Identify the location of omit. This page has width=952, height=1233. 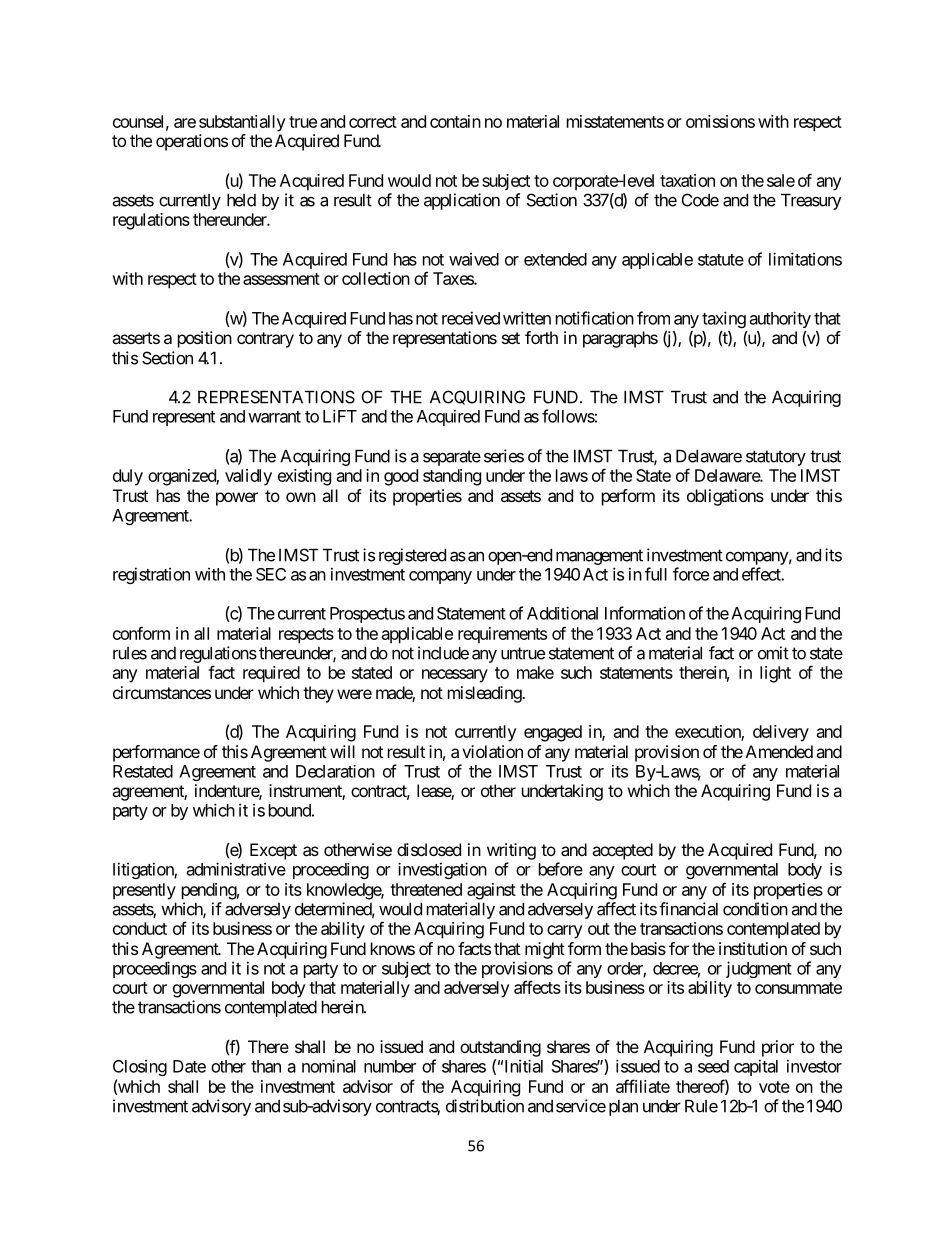
(773, 653).
